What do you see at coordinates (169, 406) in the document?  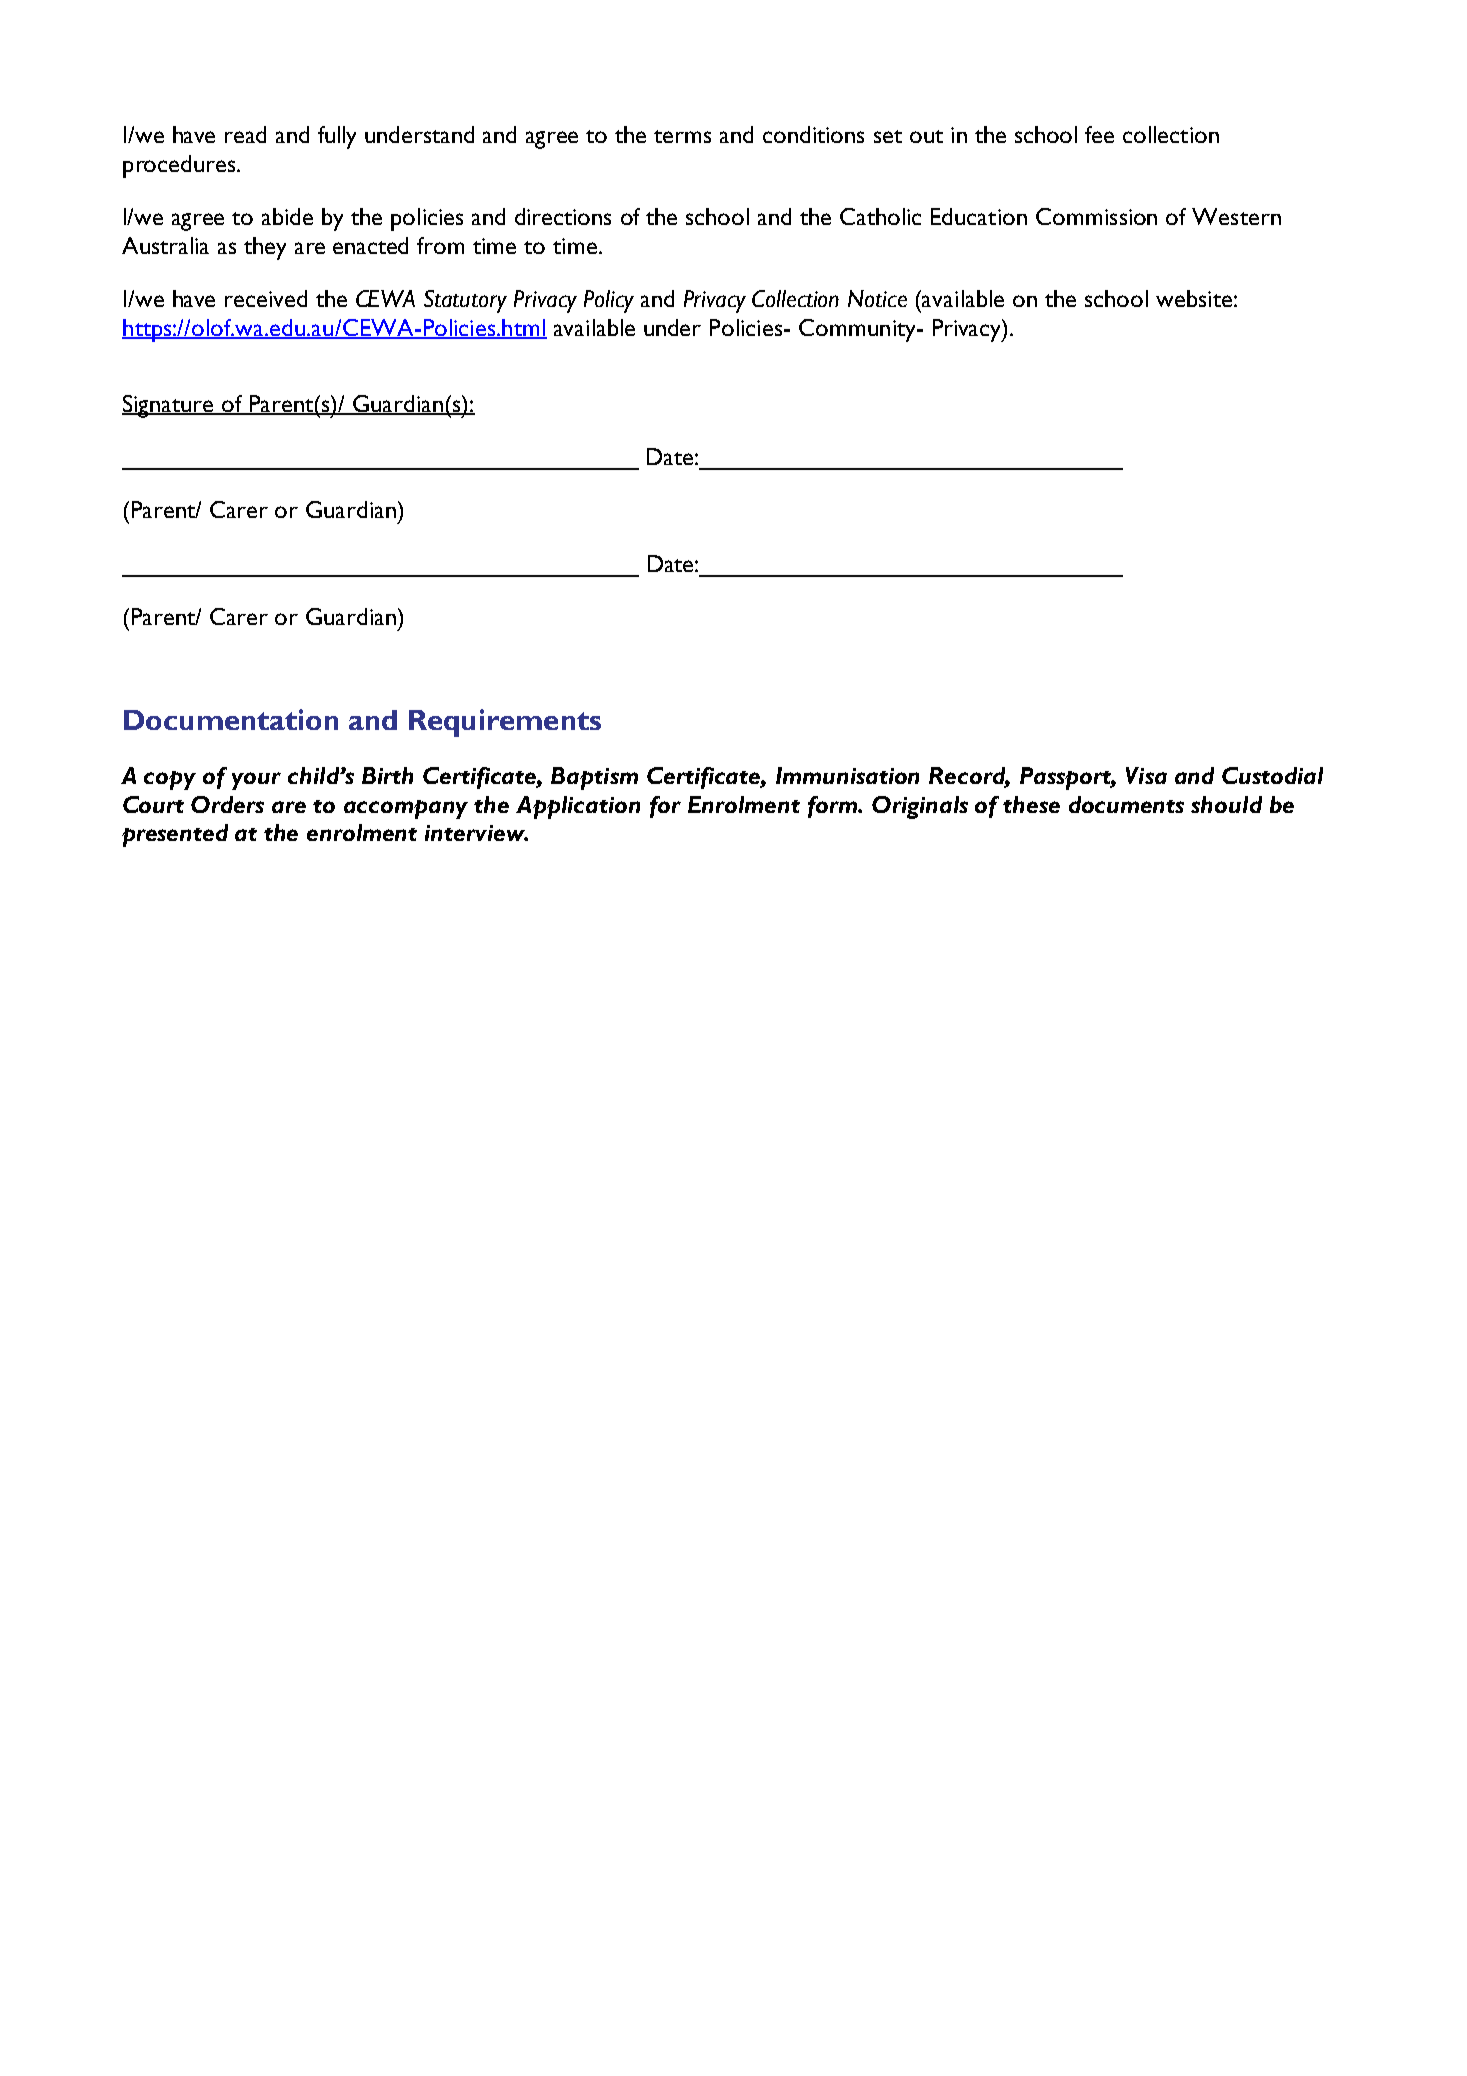 I see `Signature` at bounding box center [169, 406].
